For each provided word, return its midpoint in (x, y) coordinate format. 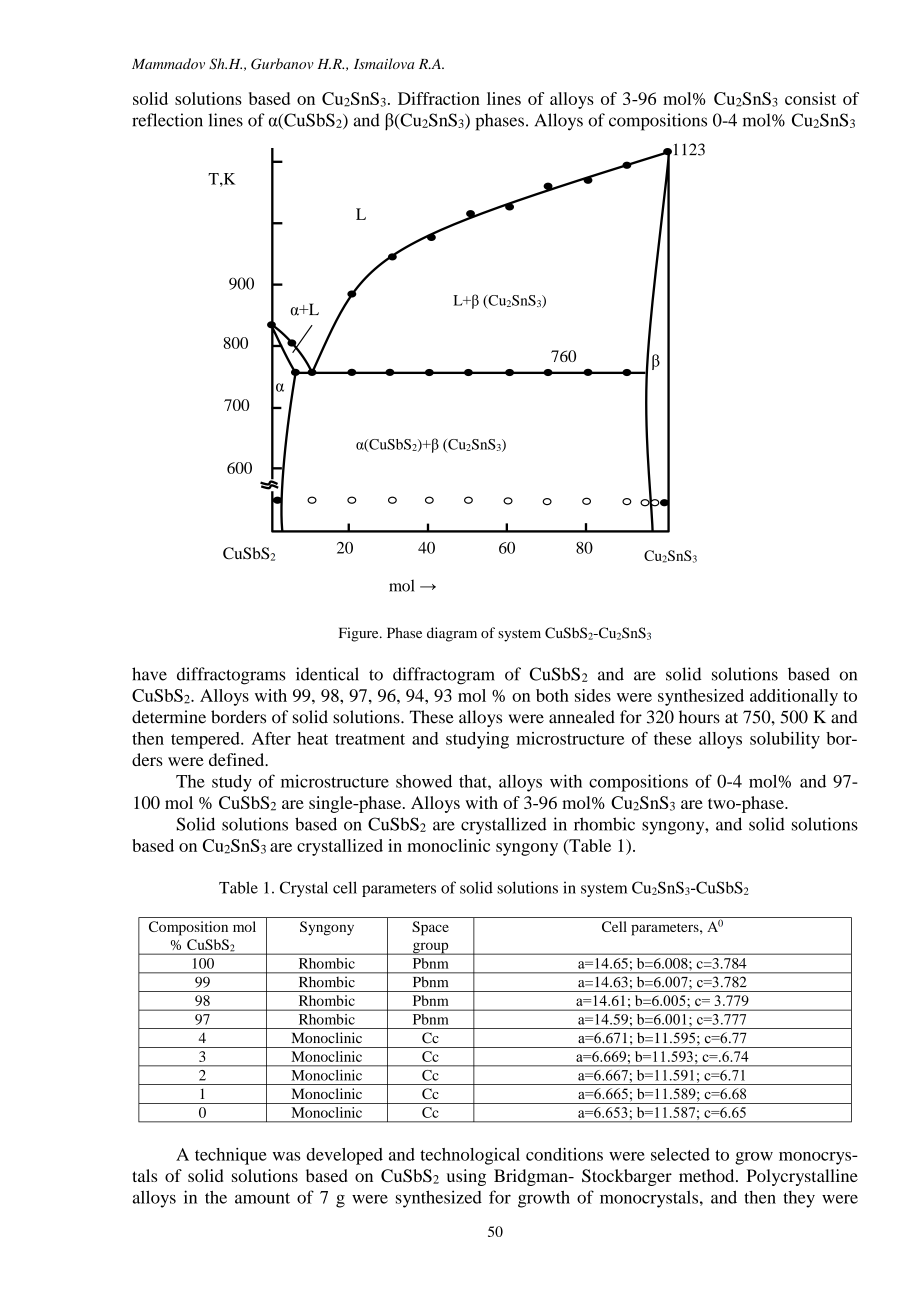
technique (231, 1156)
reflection (167, 120)
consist (810, 98)
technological (470, 1156)
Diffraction (439, 98)
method (708, 1175)
